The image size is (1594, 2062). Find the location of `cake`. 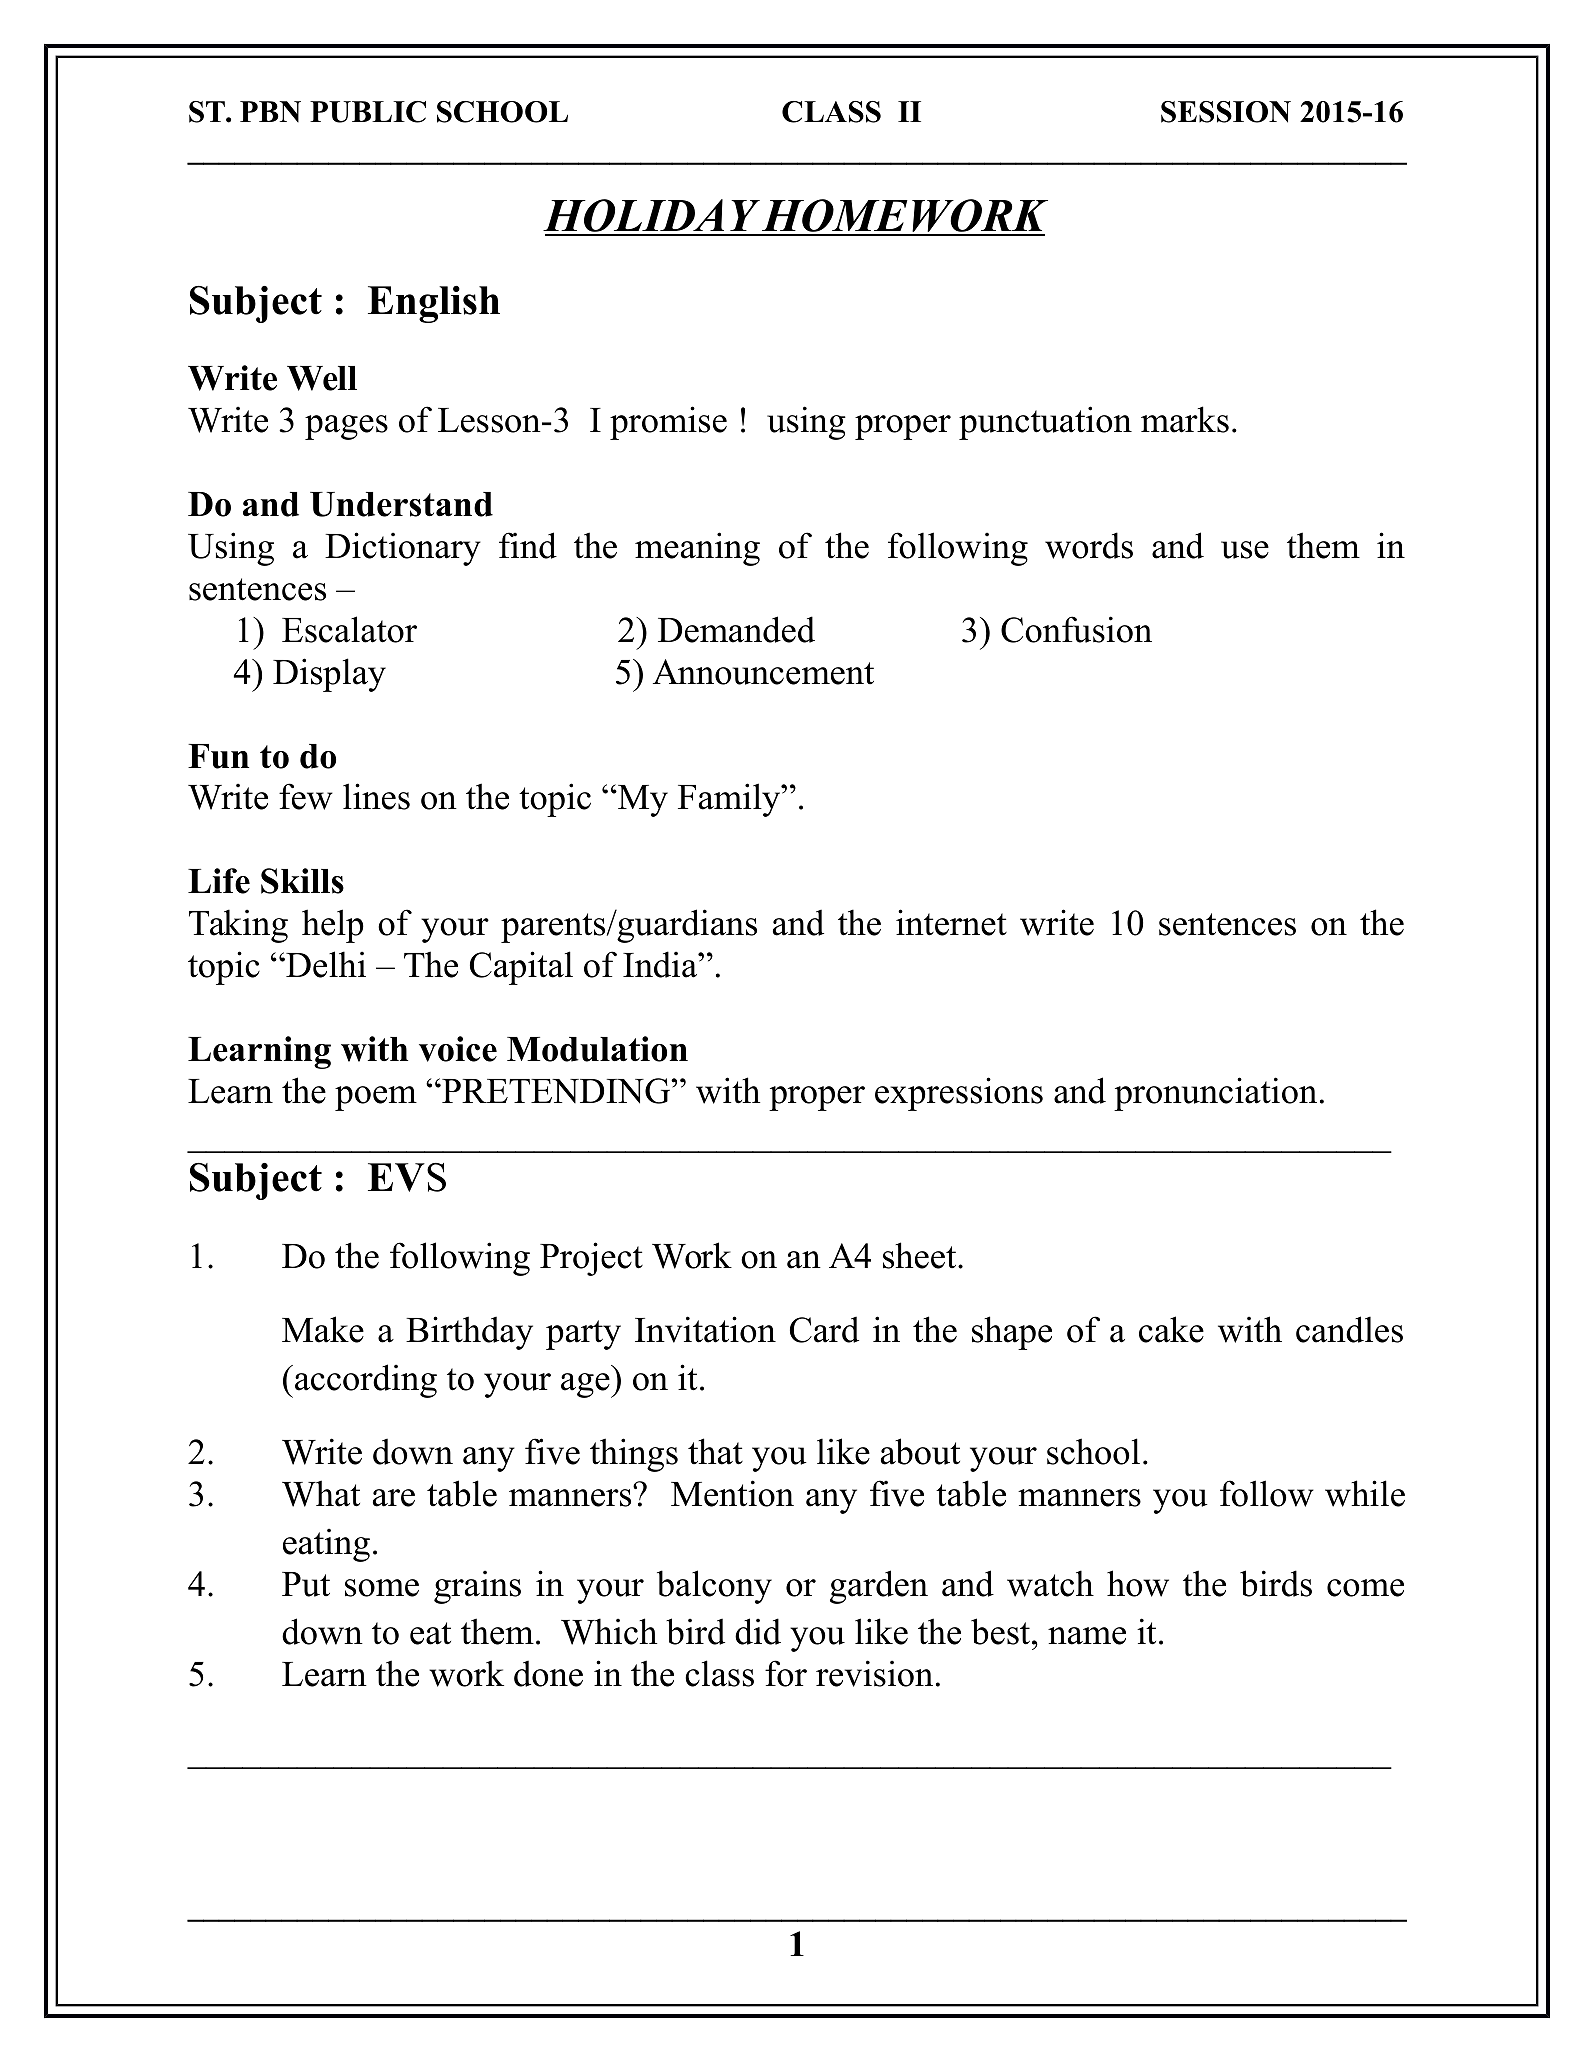

cake is located at coordinates (1171, 1329).
